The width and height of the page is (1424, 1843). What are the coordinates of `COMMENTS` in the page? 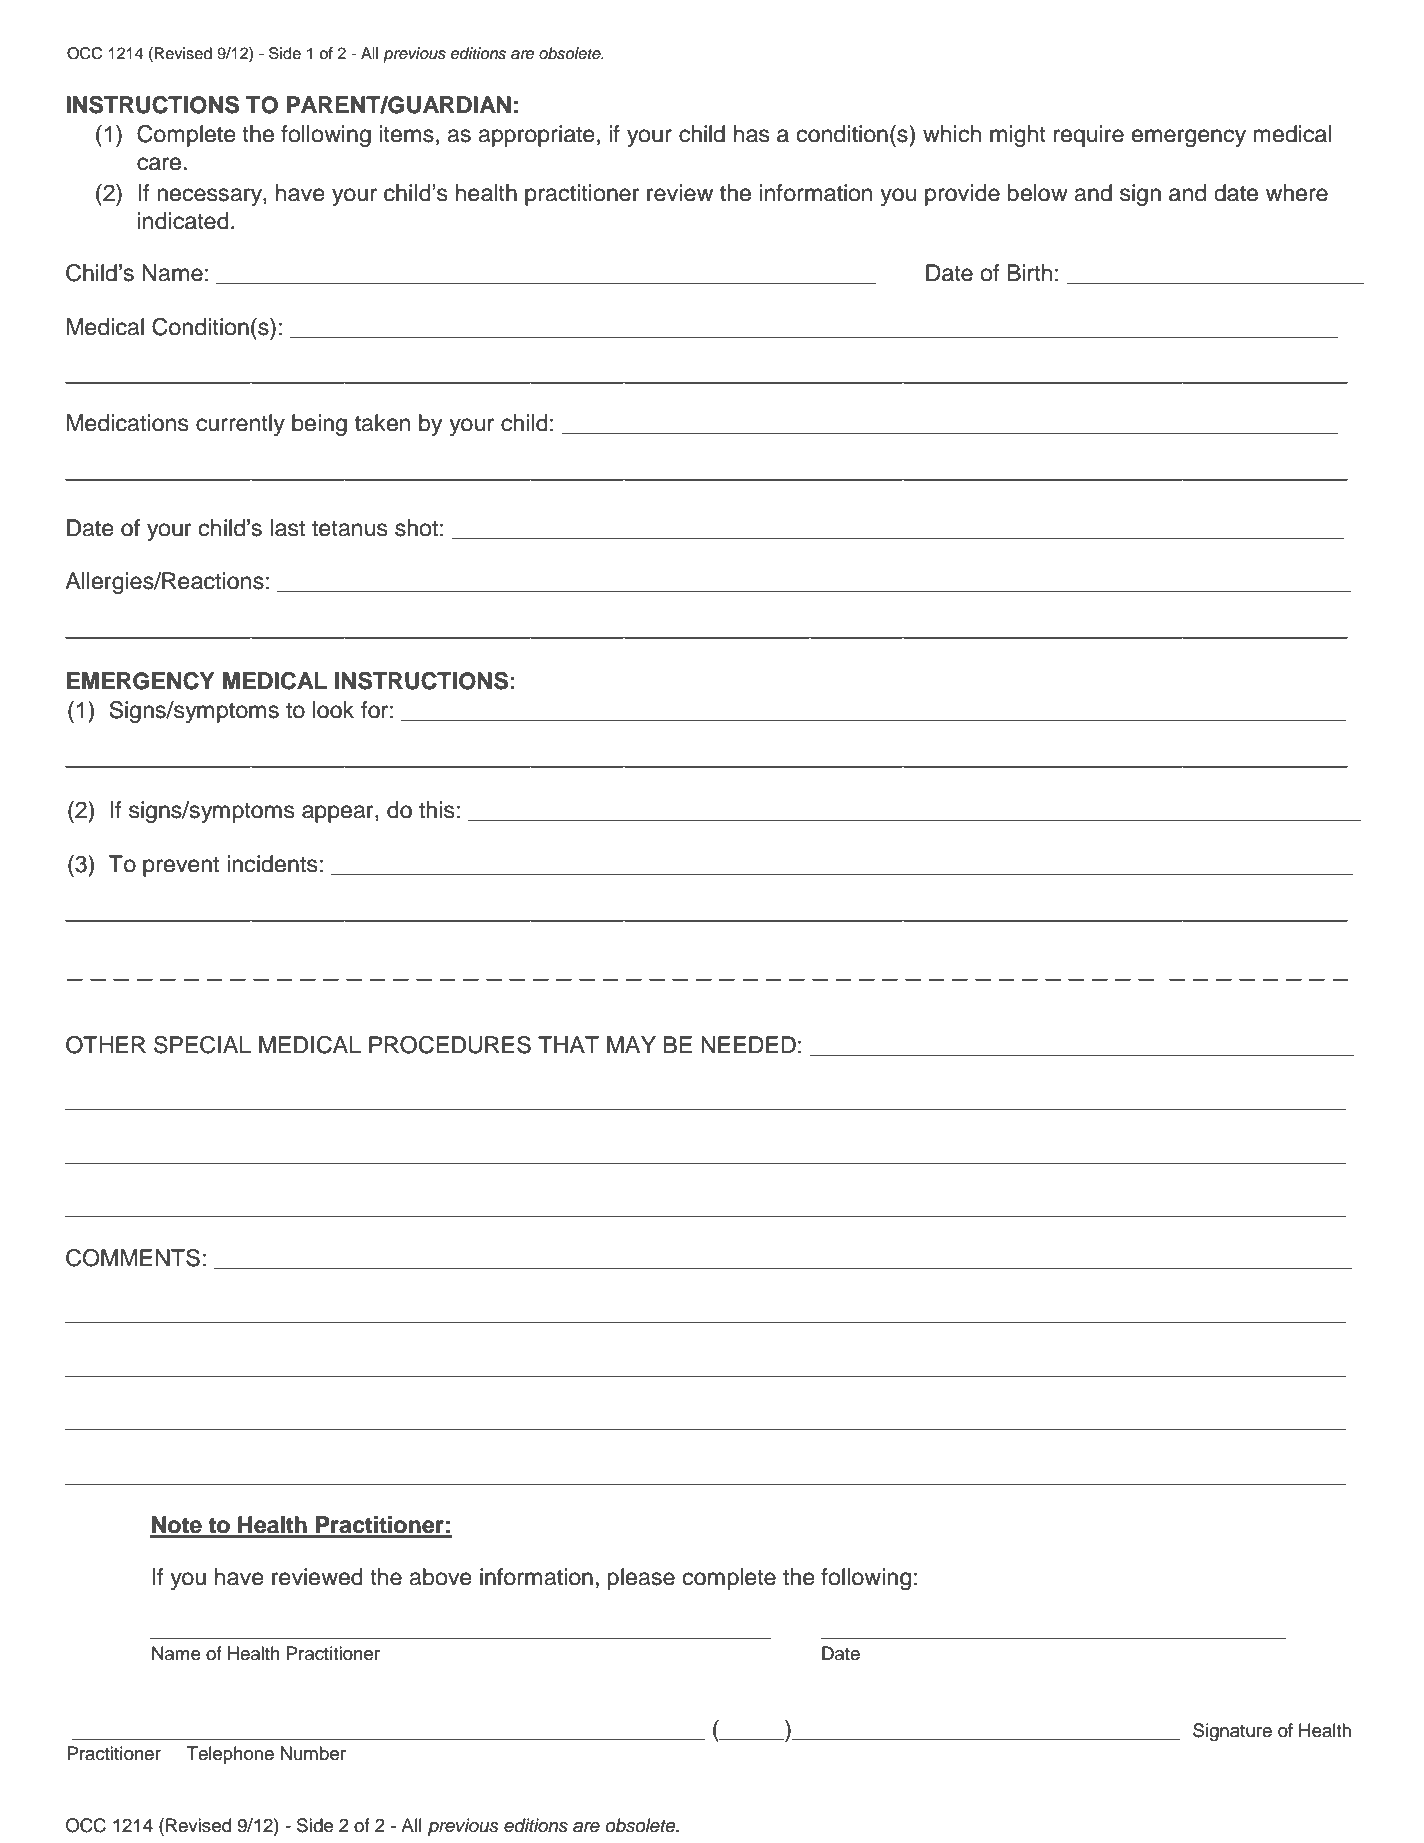 It's located at (133, 1258).
